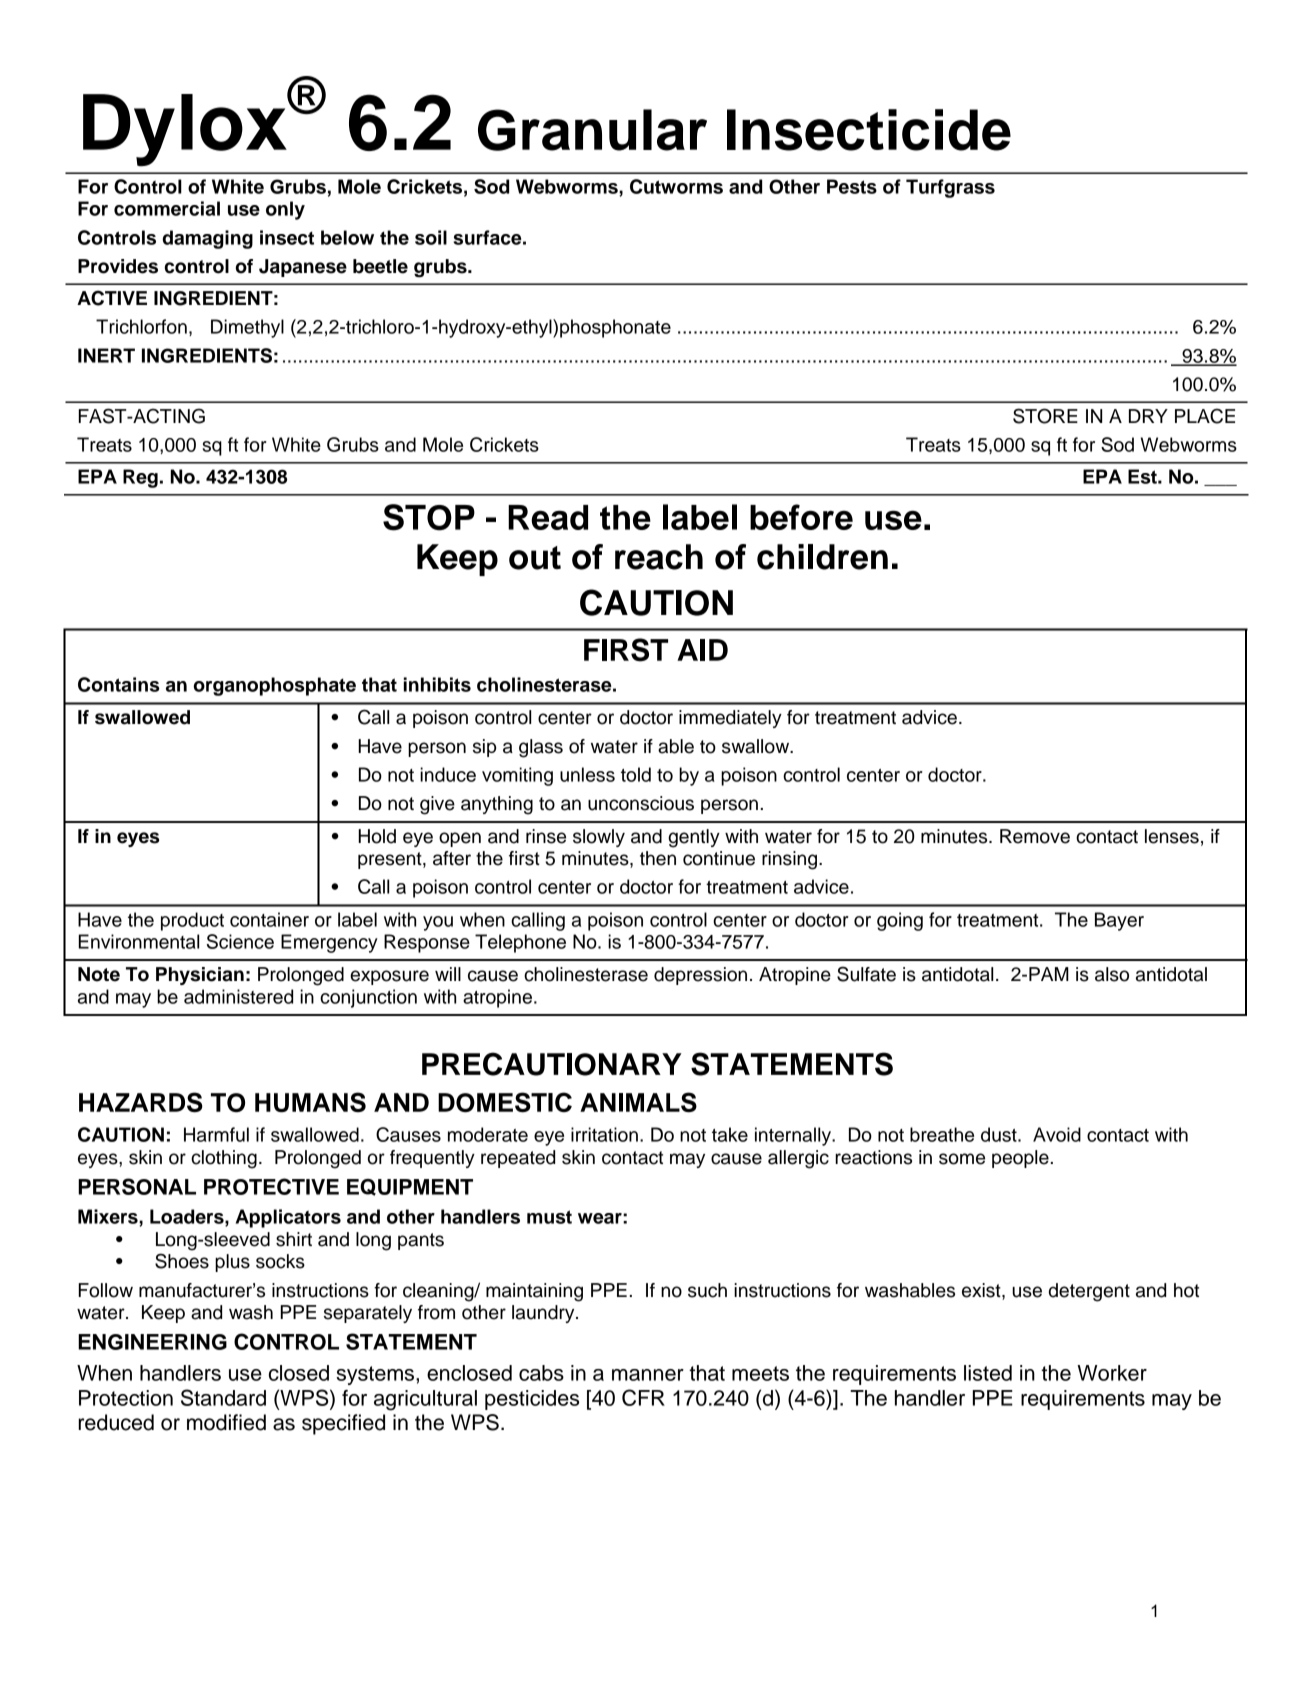  What do you see at coordinates (636, 774) in the screenshot?
I see `told` at bounding box center [636, 774].
